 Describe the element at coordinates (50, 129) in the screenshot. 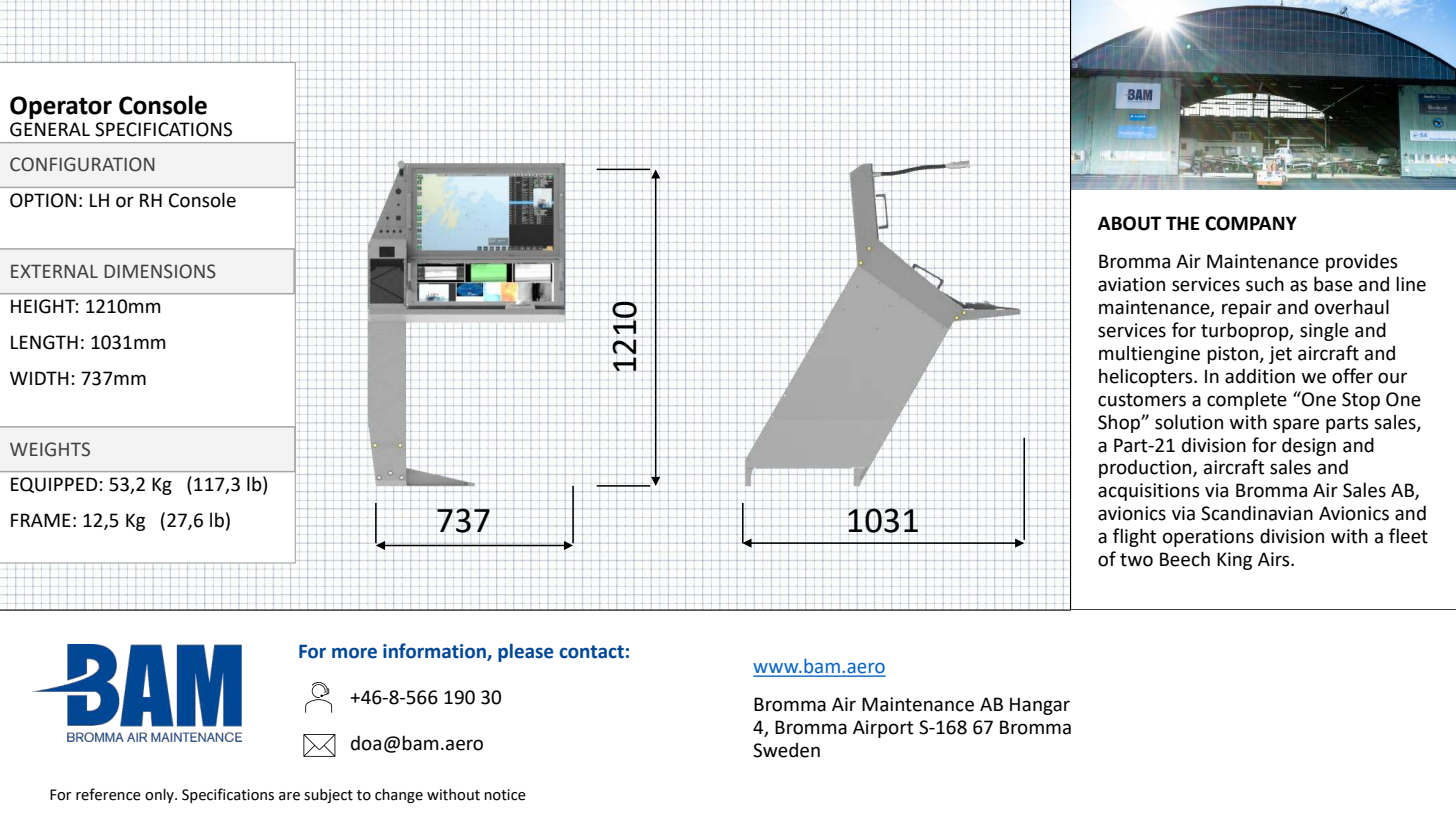

I see `GENERAL` at that location.
